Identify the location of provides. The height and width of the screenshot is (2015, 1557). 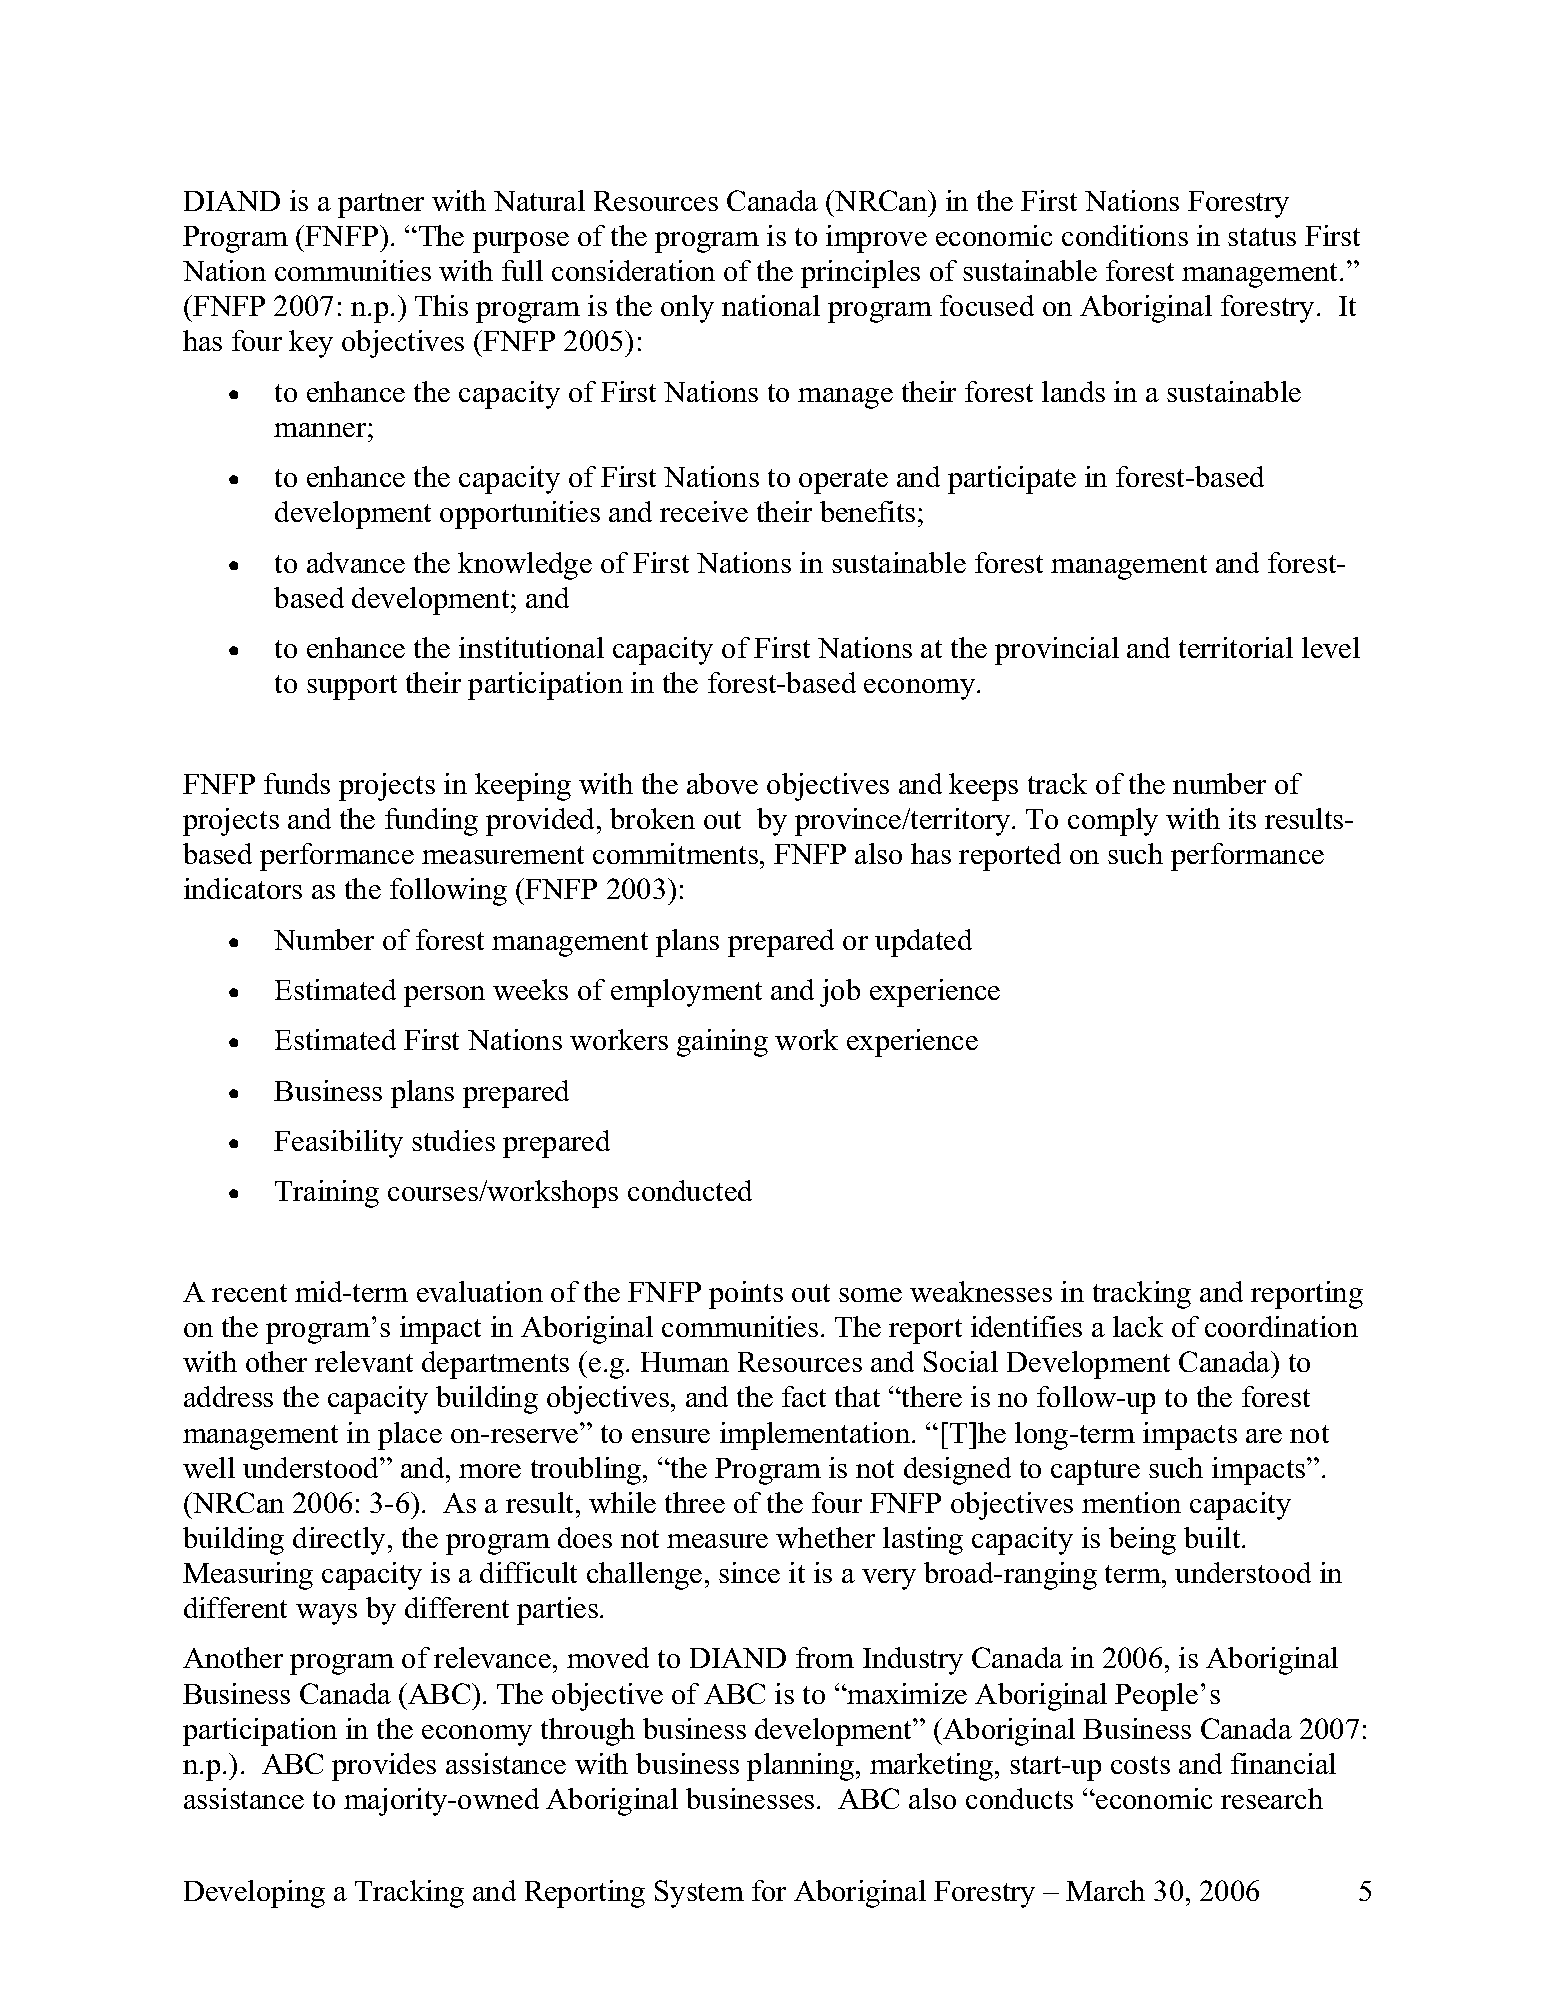
(384, 1767).
